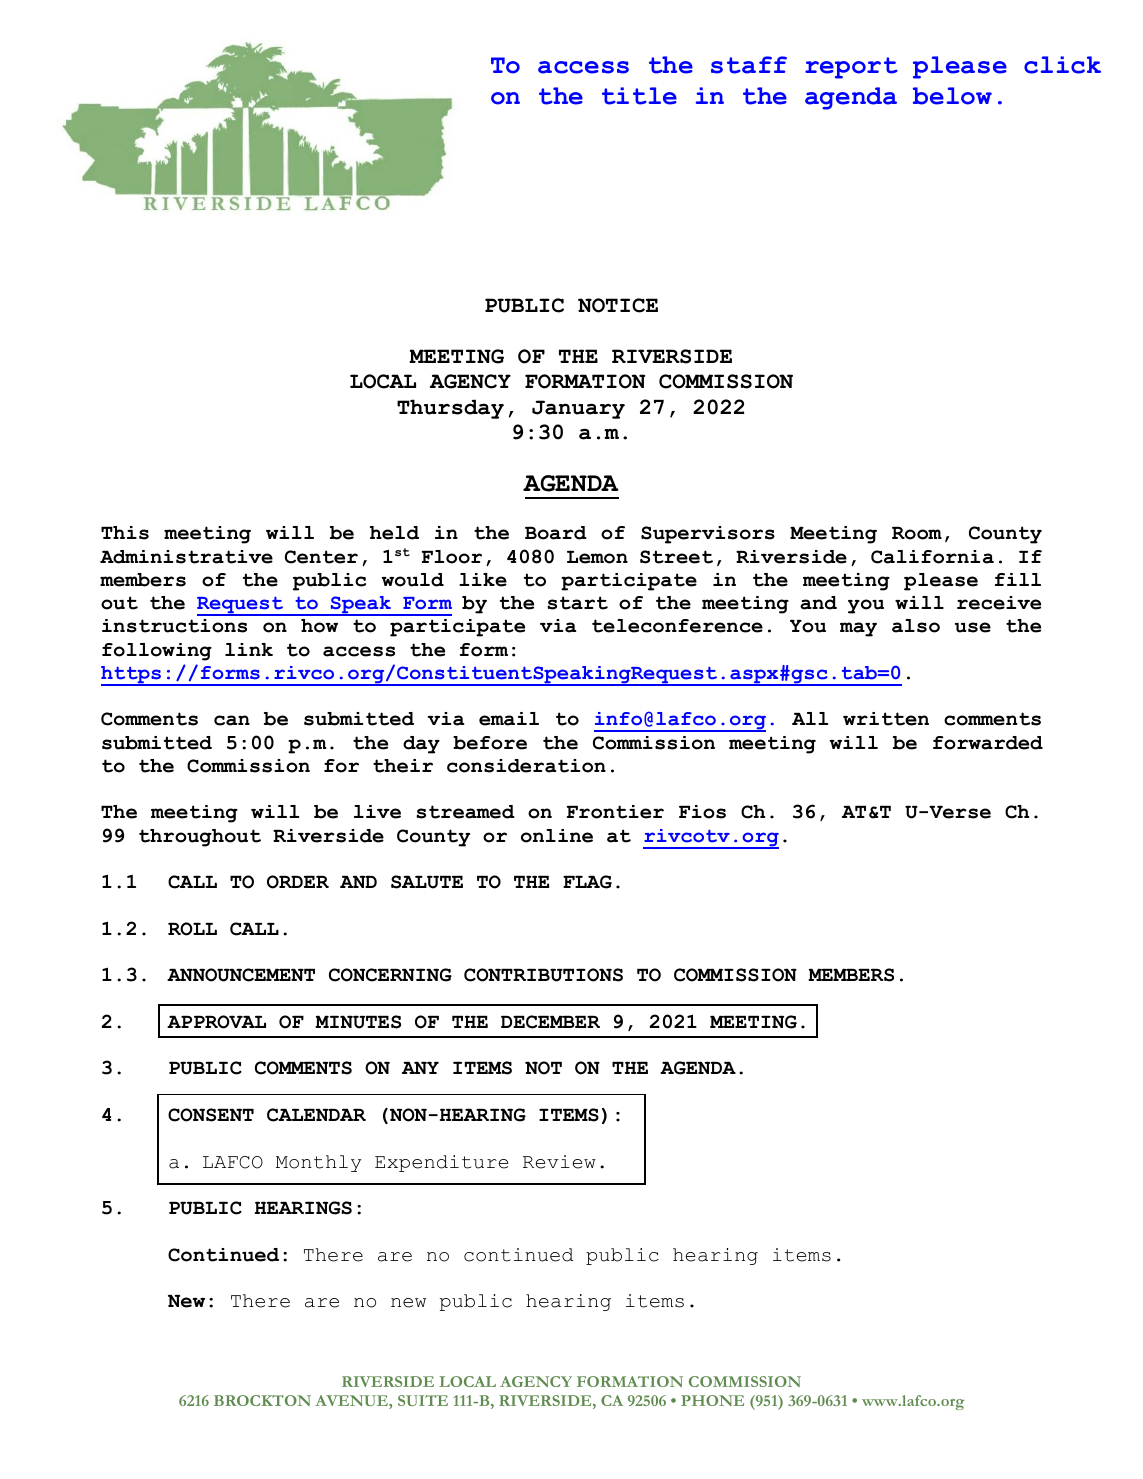  Describe the element at coordinates (952, 96) in the screenshot. I see `below` at that location.
